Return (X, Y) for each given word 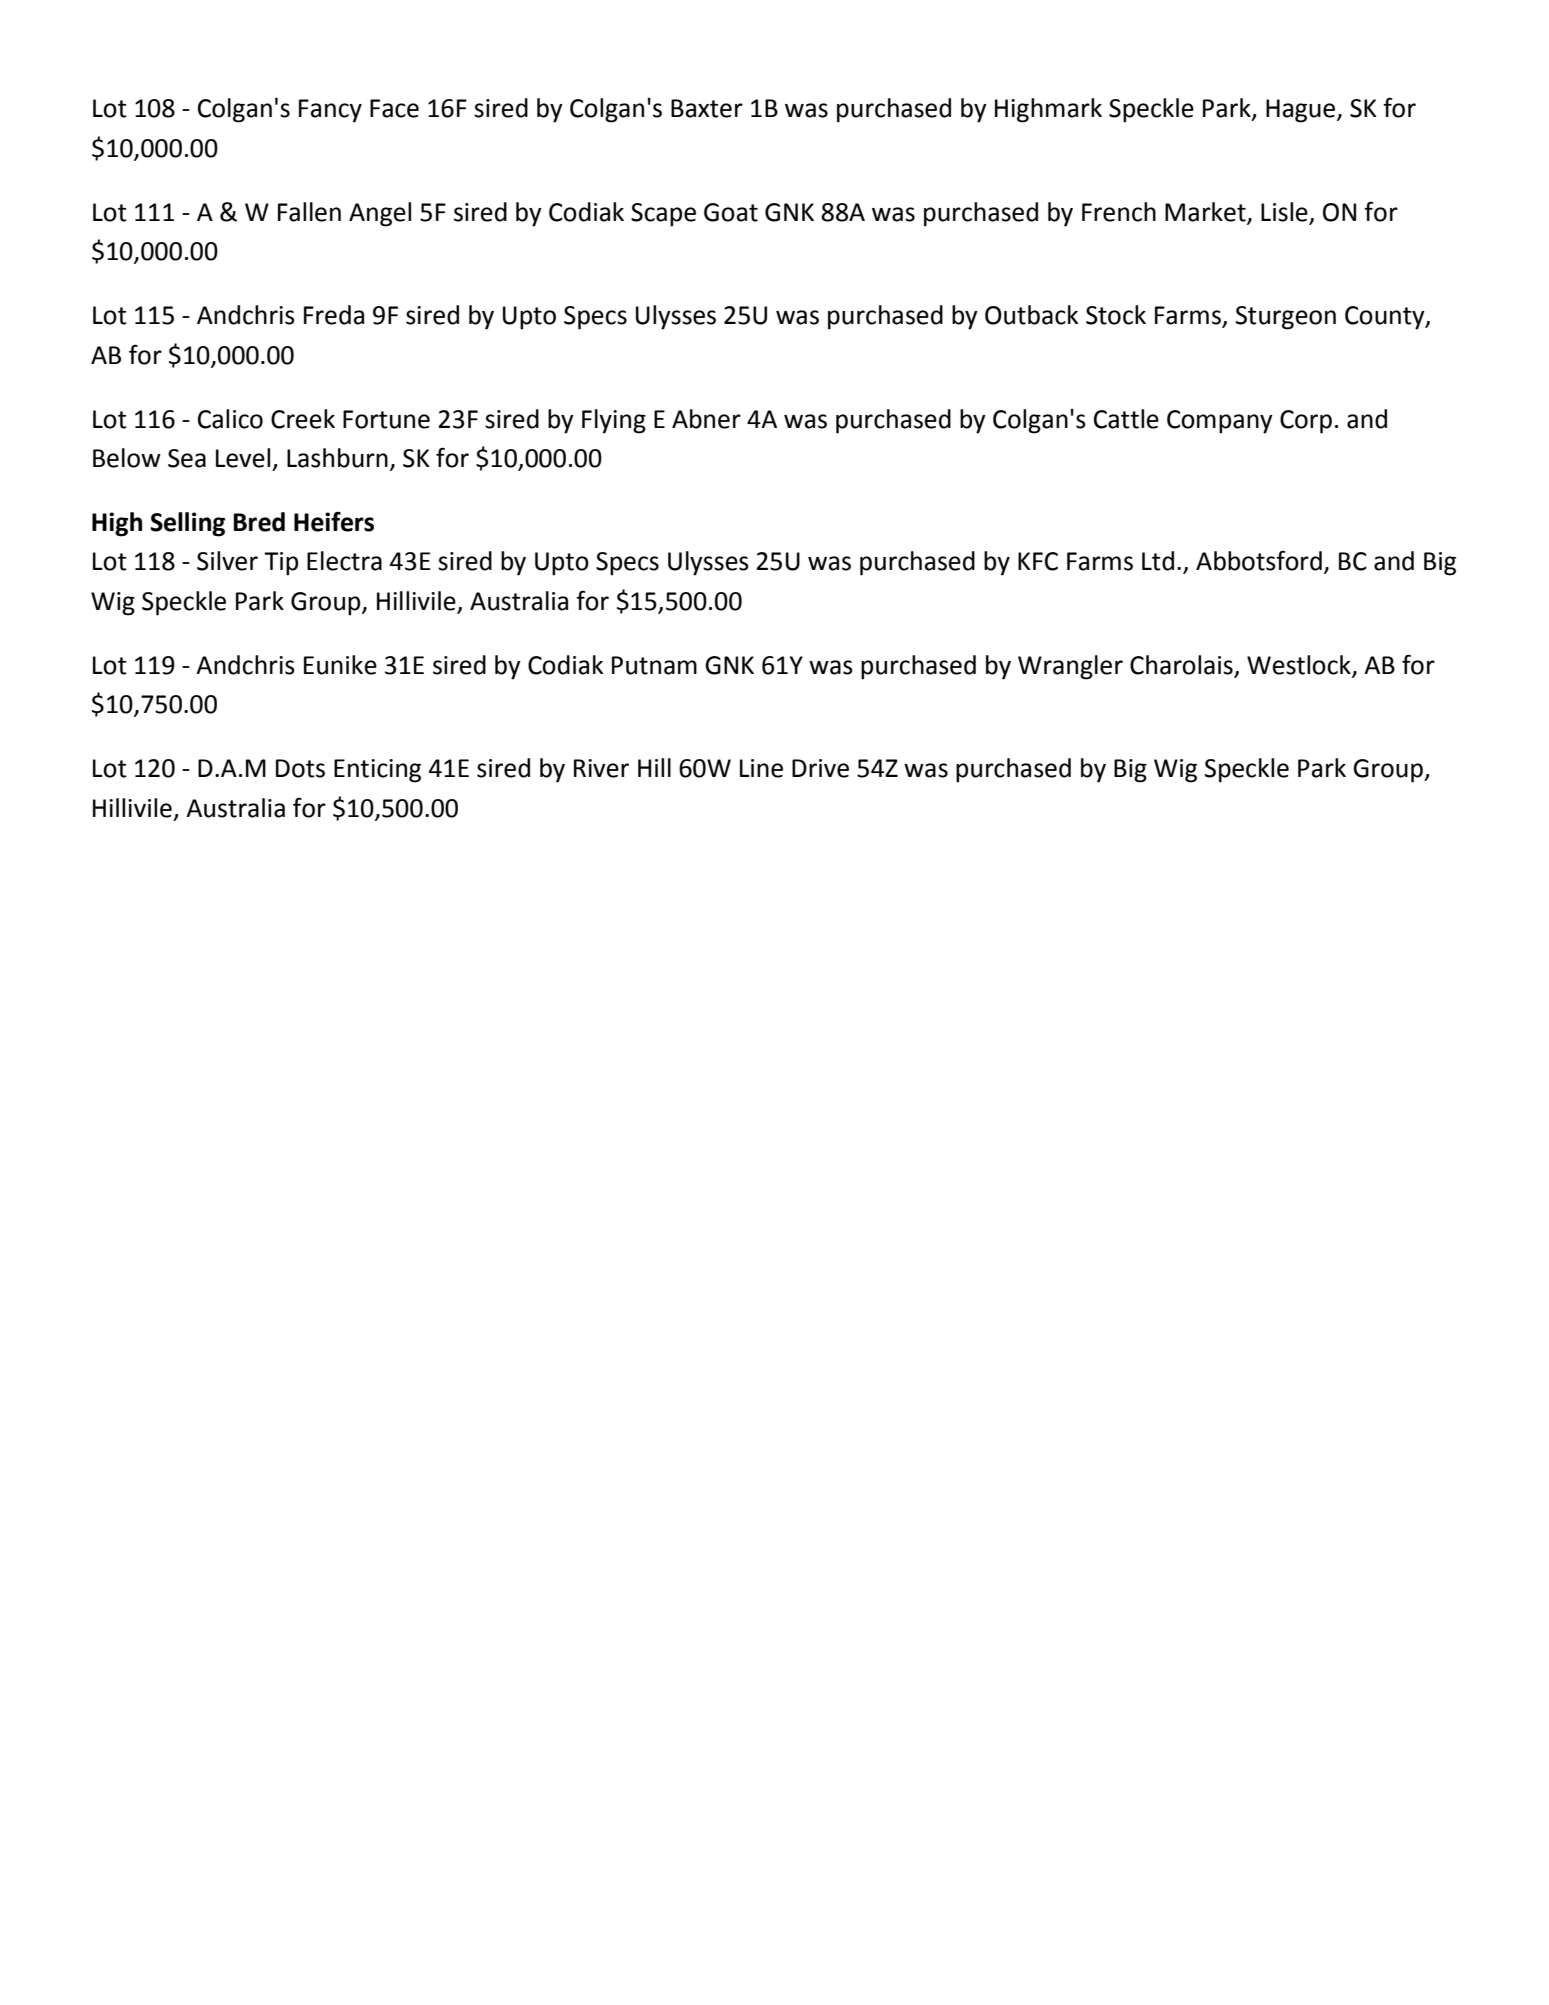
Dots (300, 768)
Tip (281, 564)
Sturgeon (1286, 318)
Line (761, 768)
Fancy (330, 111)
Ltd (1158, 561)
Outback (1031, 315)
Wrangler (1070, 667)
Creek (303, 419)
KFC (1038, 561)
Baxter (707, 108)
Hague (1300, 111)
